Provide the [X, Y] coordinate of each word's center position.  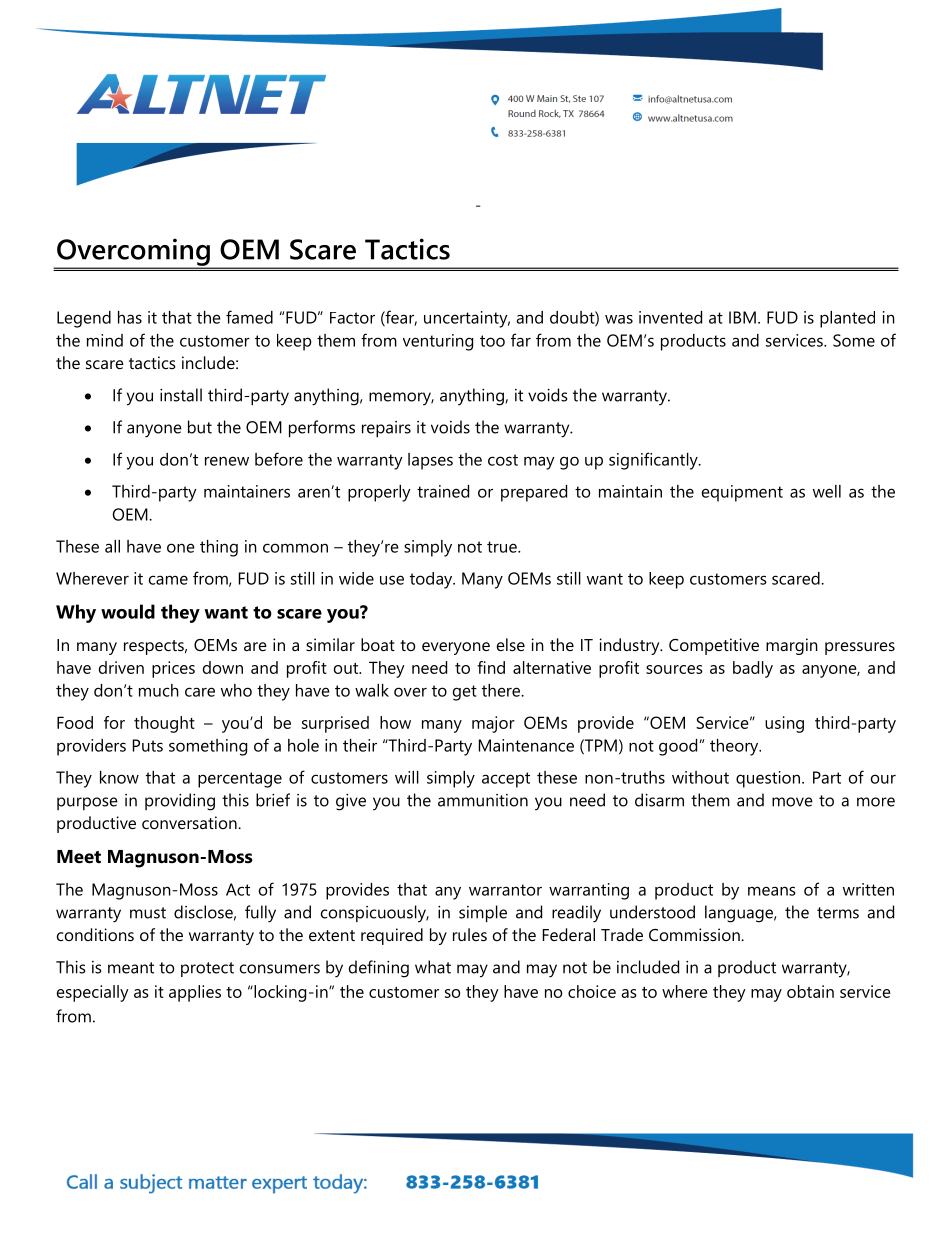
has [130, 317]
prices [173, 669]
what [433, 967]
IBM [742, 317]
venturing [438, 342]
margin [792, 646]
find [491, 667]
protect [207, 969]
